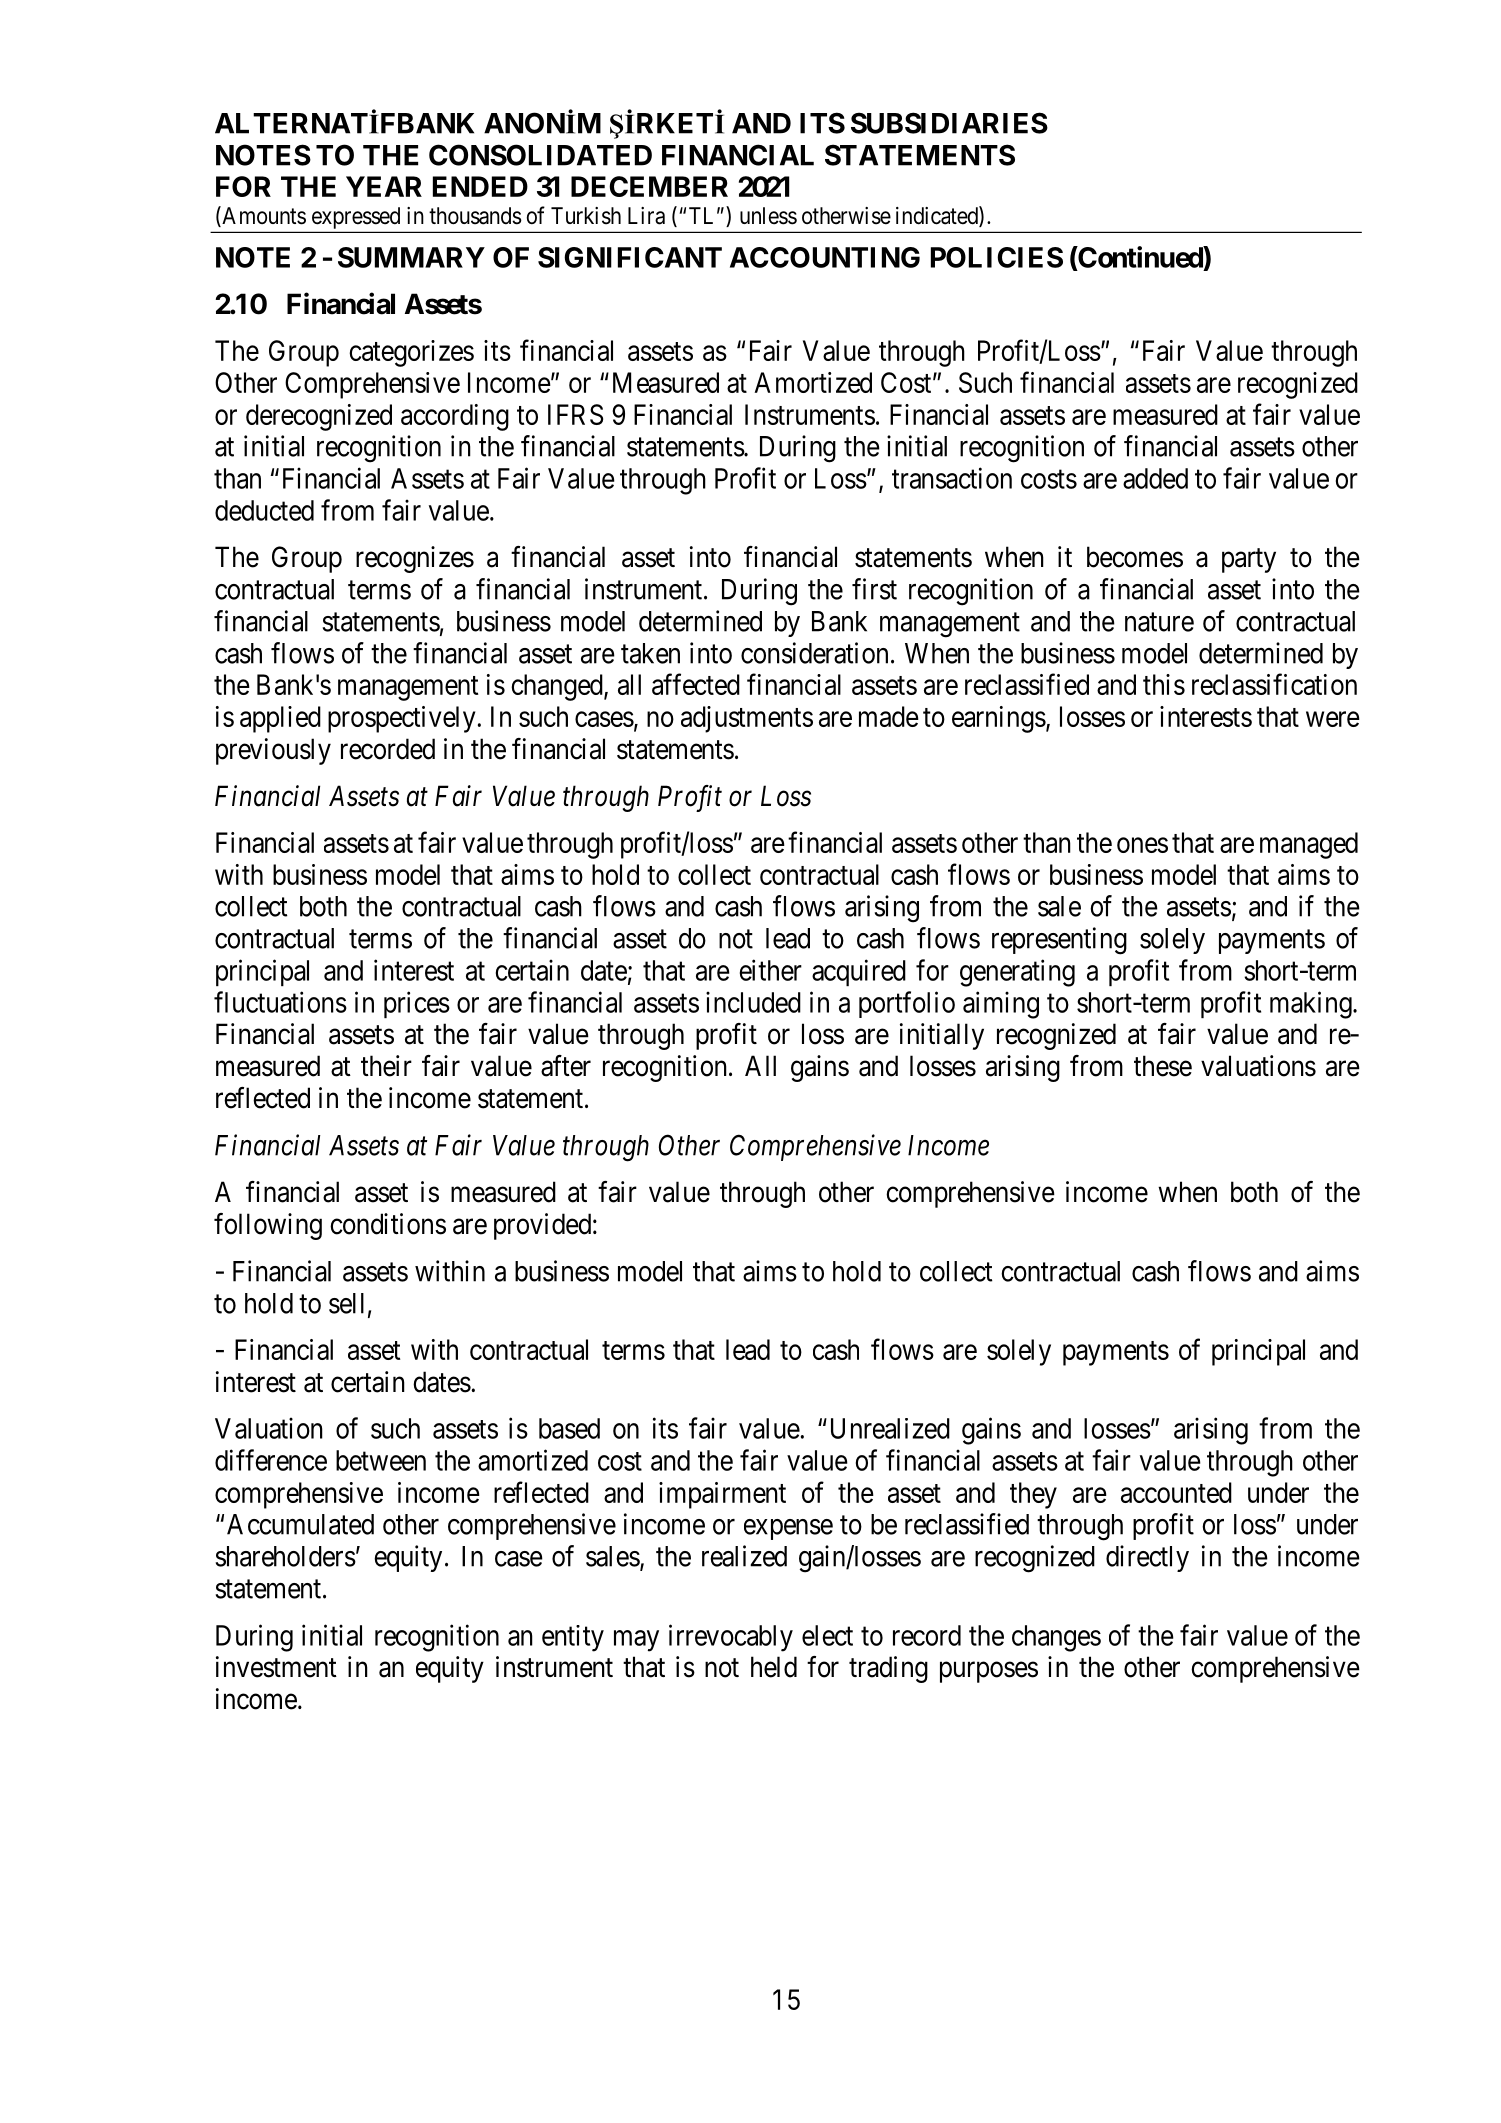 This document has width=1501, height=2123. I want to click on this, so click(1164, 684).
